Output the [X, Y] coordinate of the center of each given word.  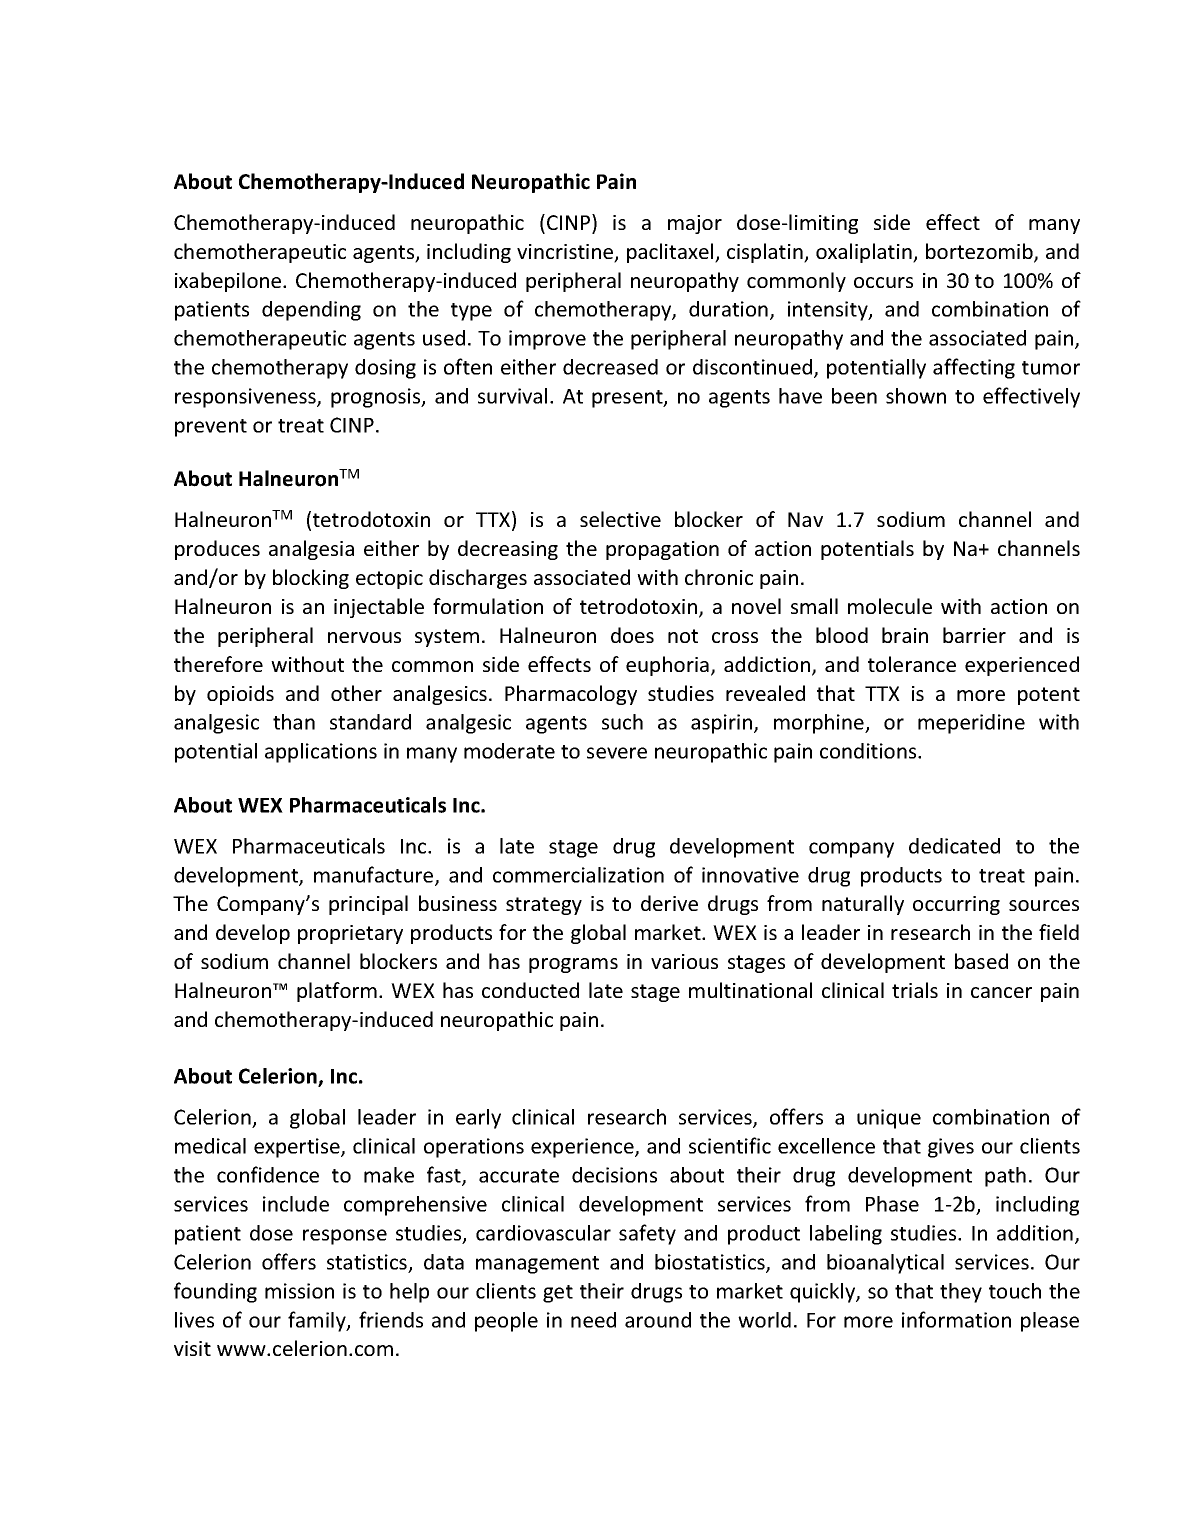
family [318, 1321]
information [956, 1319]
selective [620, 519]
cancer [1001, 992]
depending [311, 311]
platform [337, 992]
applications [321, 753]
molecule [890, 606]
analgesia [311, 550]
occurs [883, 282]
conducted [530, 990]
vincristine [566, 253]
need [593, 1320]
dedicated [954, 846]
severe [617, 753]
